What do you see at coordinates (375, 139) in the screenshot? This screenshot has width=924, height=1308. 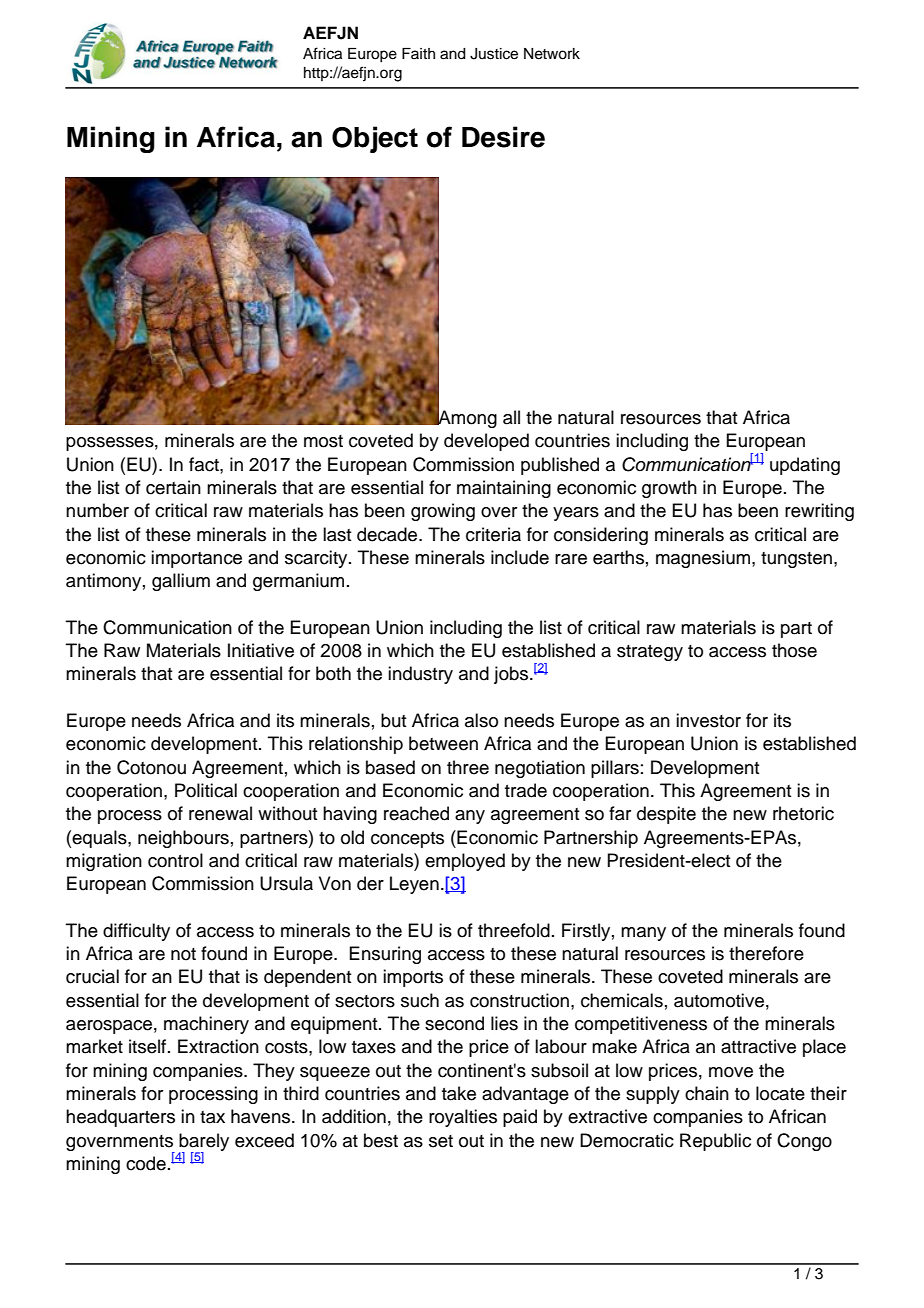 I see `Object` at bounding box center [375, 139].
